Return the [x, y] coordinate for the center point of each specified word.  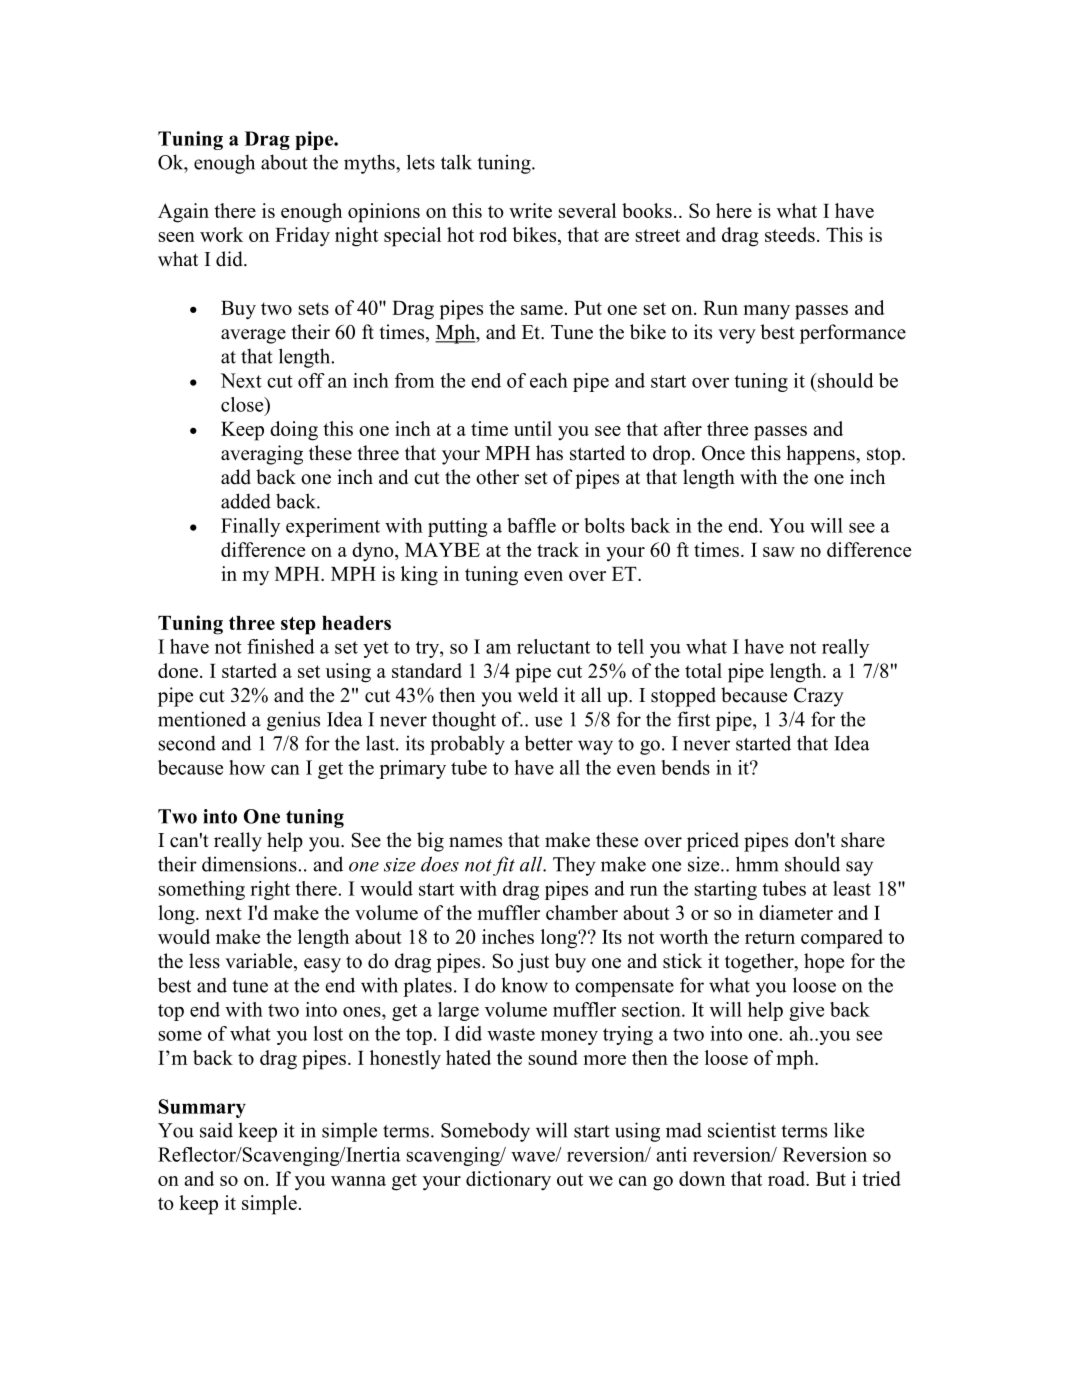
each [549, 380]
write [530, 210]
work [221, 234]
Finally [250, 527]
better [549, 743]
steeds [790, 234]
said [216, 1130]
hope [824, 963]
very [737, 336]
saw [779, 552]
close [243, 404]
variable [260, 962]
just [533, 963]
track [558, 549]
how [247, 767]
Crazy [819, 697]
